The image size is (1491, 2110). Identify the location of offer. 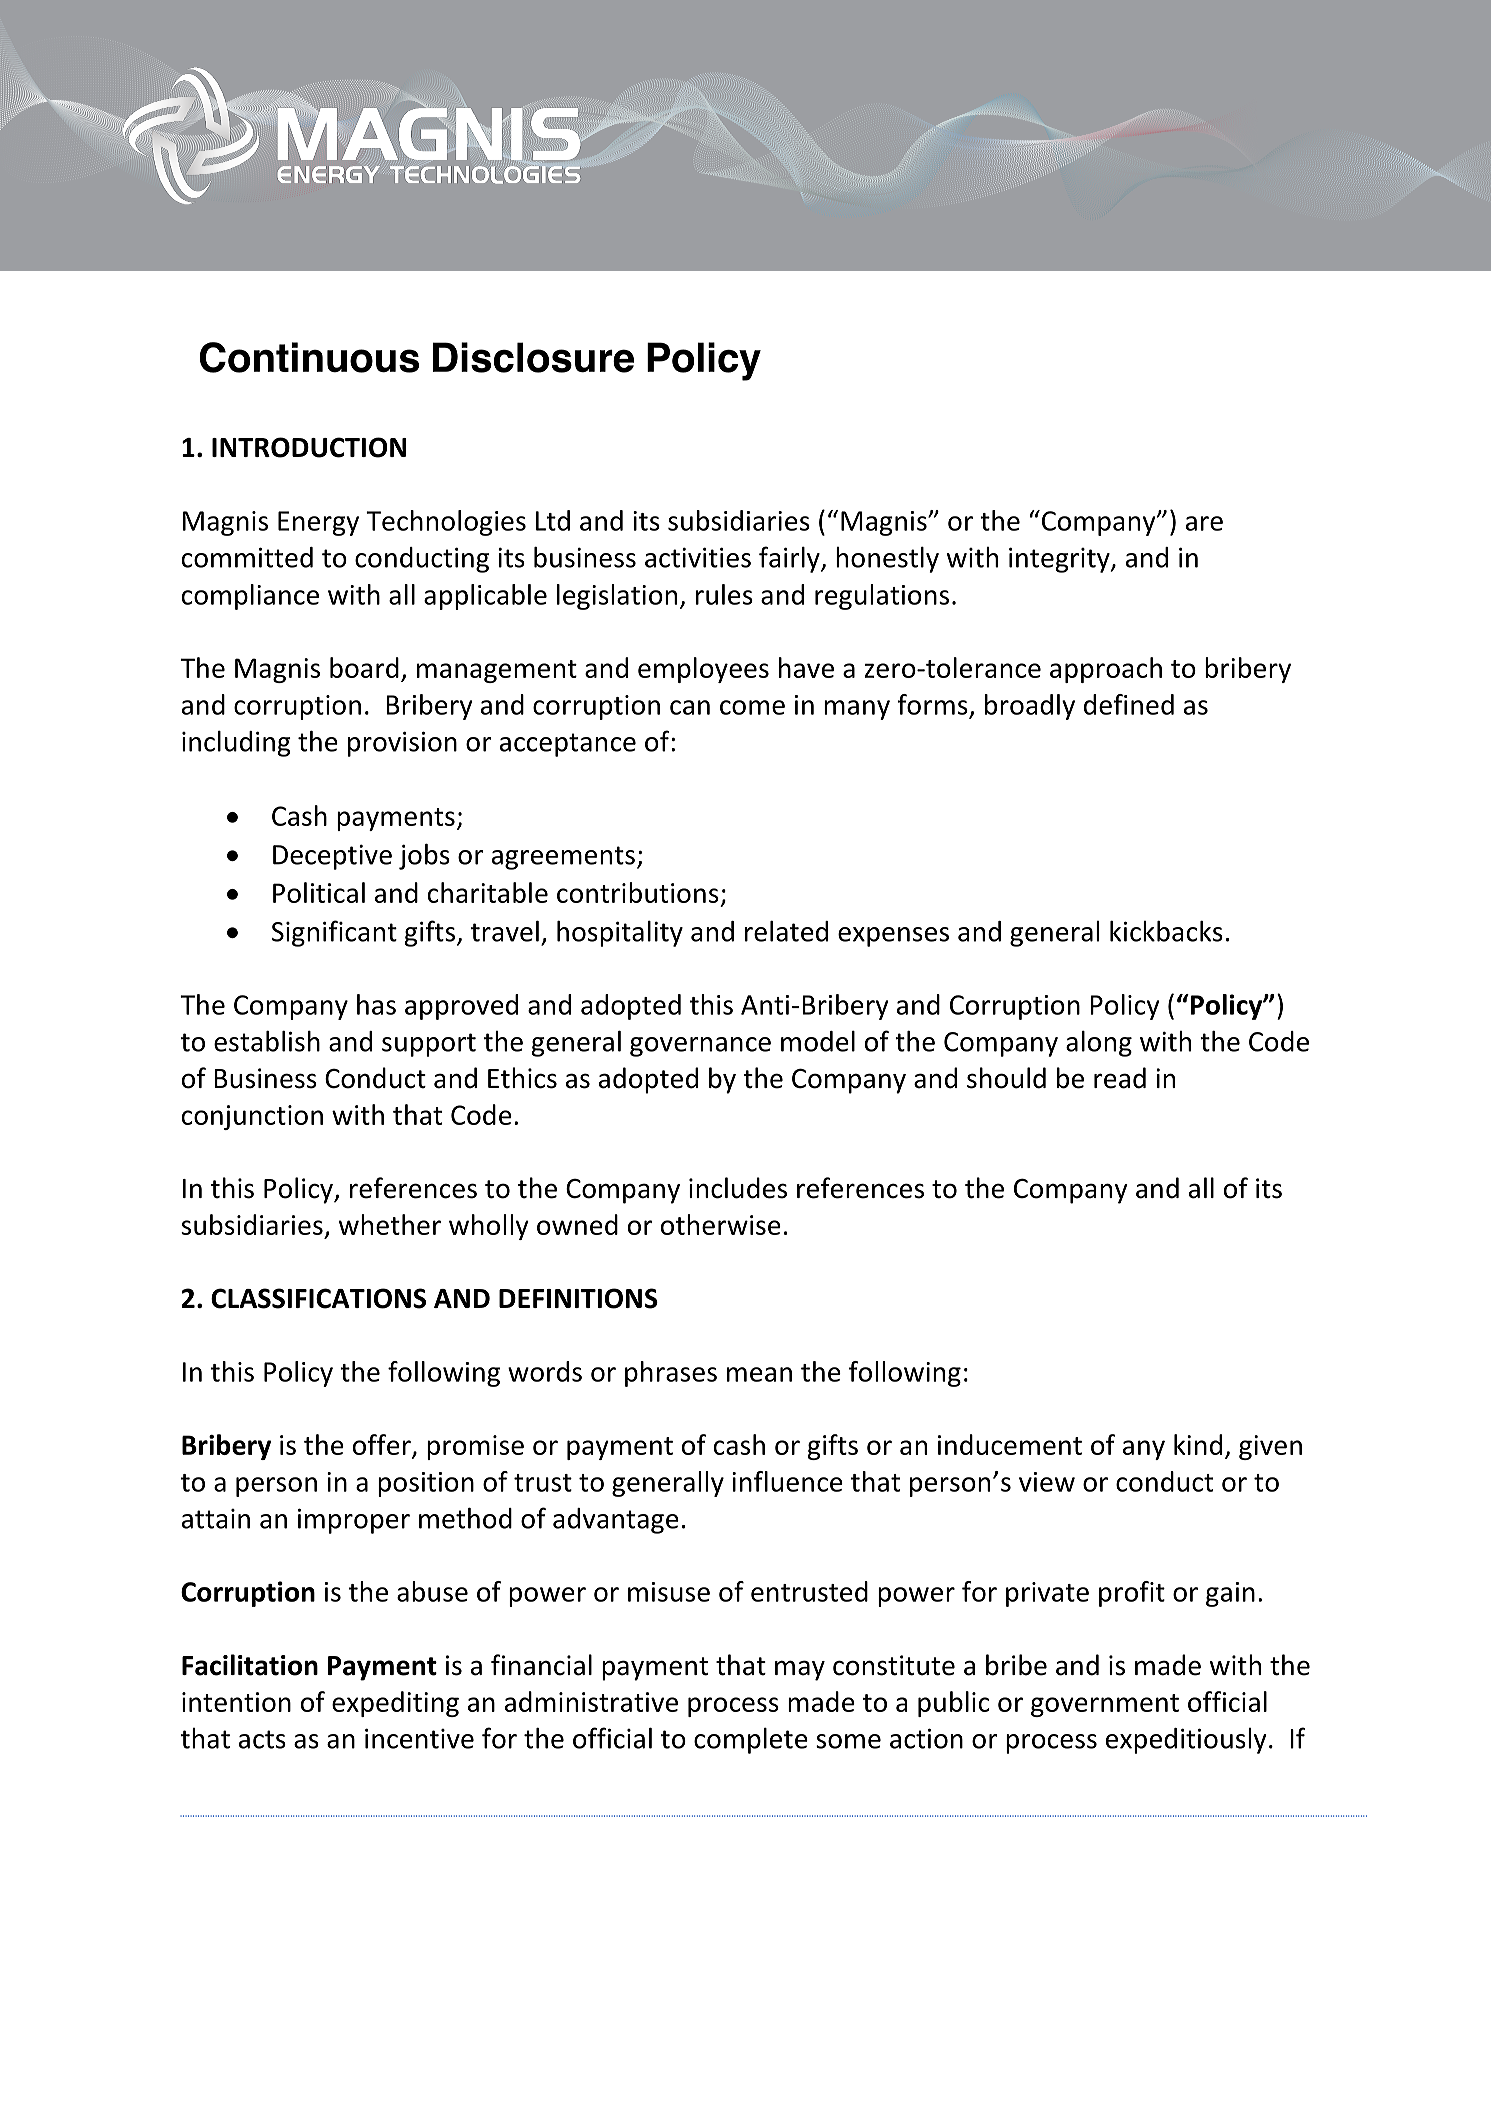
(383, 1446).
